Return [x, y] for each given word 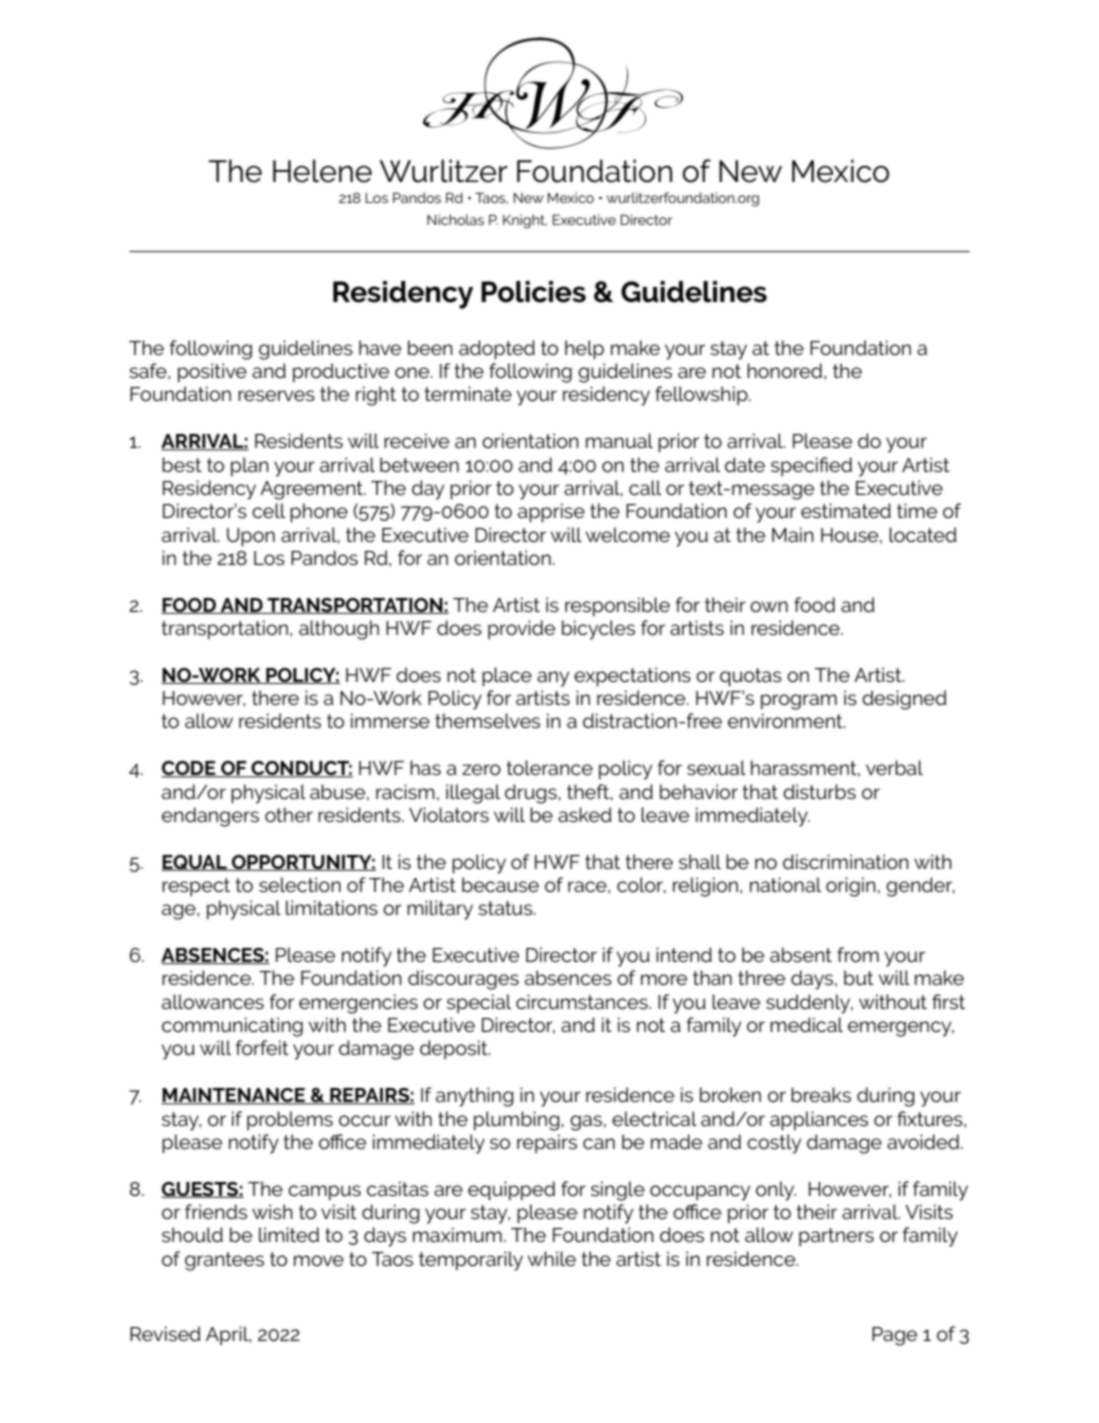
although [339, 630]
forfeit [262, 1047]
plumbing [518, 1121]
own [769, 606]
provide [521, 629]
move [319, 1260]
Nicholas [455, 219]
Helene [322, 171]
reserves [276, 396]
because [500, 884]
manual [619, 440]
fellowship [702, 395]
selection [300, 885]
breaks [821, 1094]
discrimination [846, 861]
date [745, 464]
